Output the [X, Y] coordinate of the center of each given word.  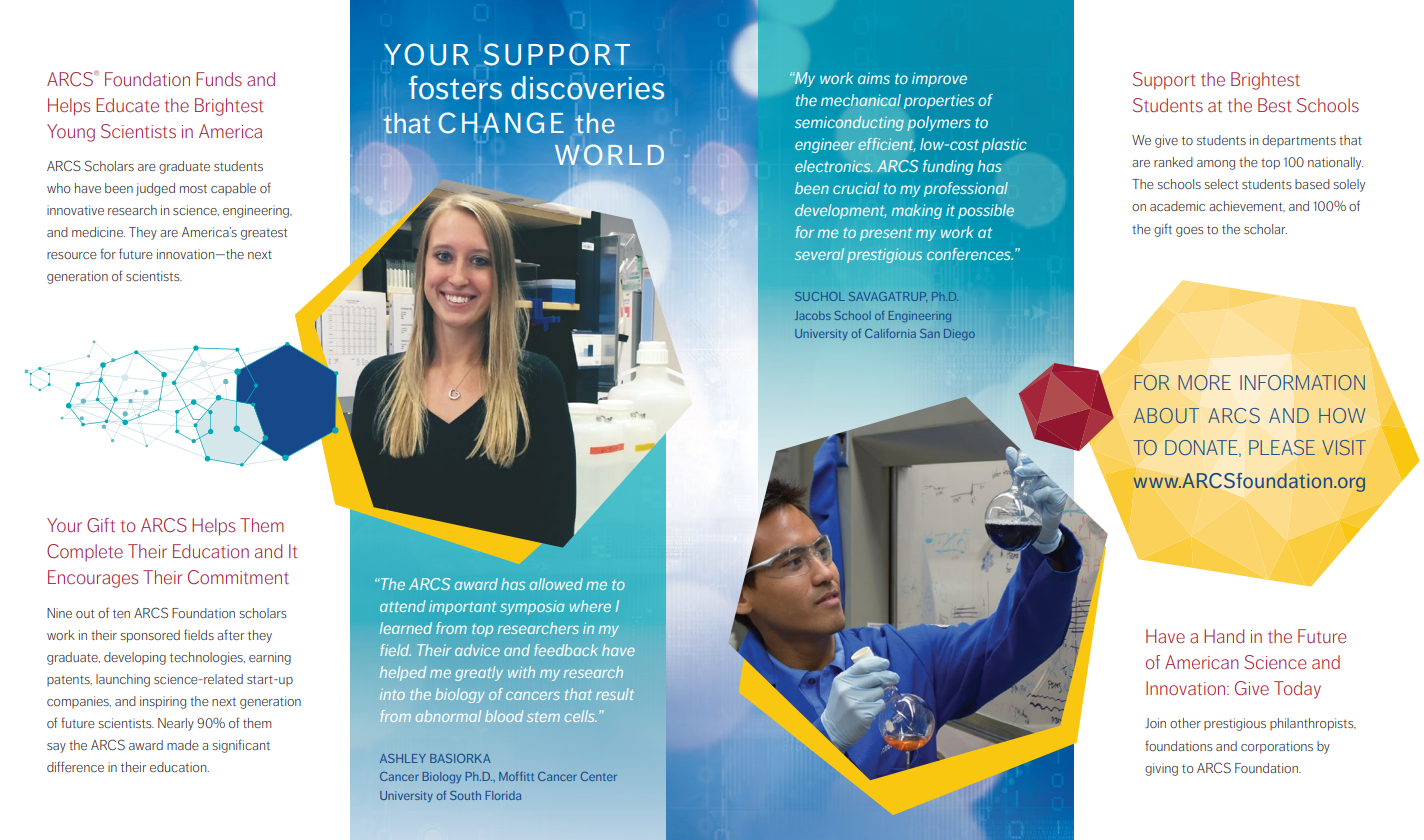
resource [72, 255]
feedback [566, 650]
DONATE [1202, 448]
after [230, 634]
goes [1190, 232]
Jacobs [813, 315]
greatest [264, 234]
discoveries [587, 88]
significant [241, 746]
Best [1275, 105]
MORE [1204, 382]
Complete [85, 552]
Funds [219, 79]
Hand [1224, 636]
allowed [556, 584]
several [819, 254]
